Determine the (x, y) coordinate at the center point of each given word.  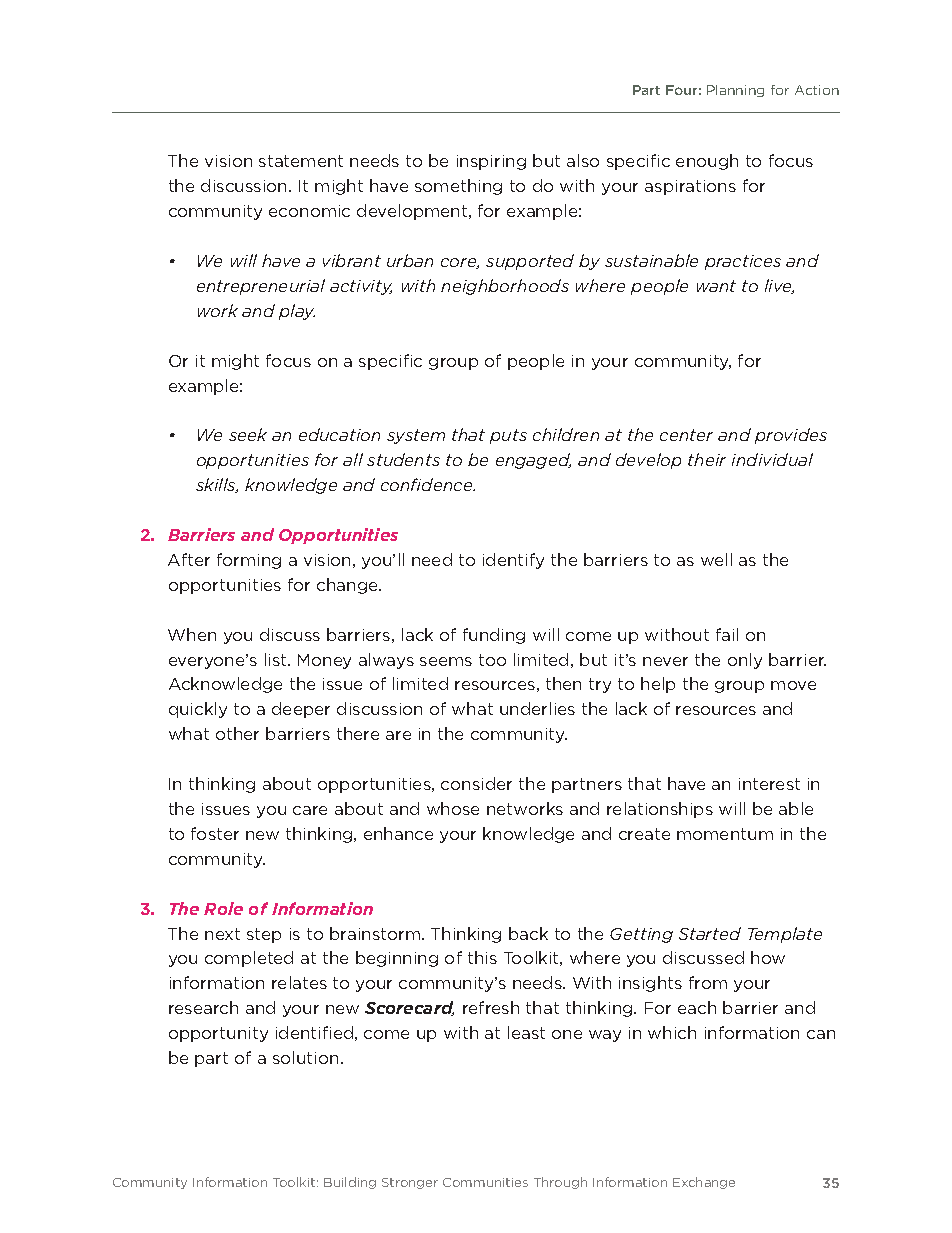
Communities (485, 1182)
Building (350, 1183)
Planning (735, 91)
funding (494, 636)
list (277, 659)
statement (301, 161)
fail (727, 634)
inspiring (491, 162)
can (821, 1034)
